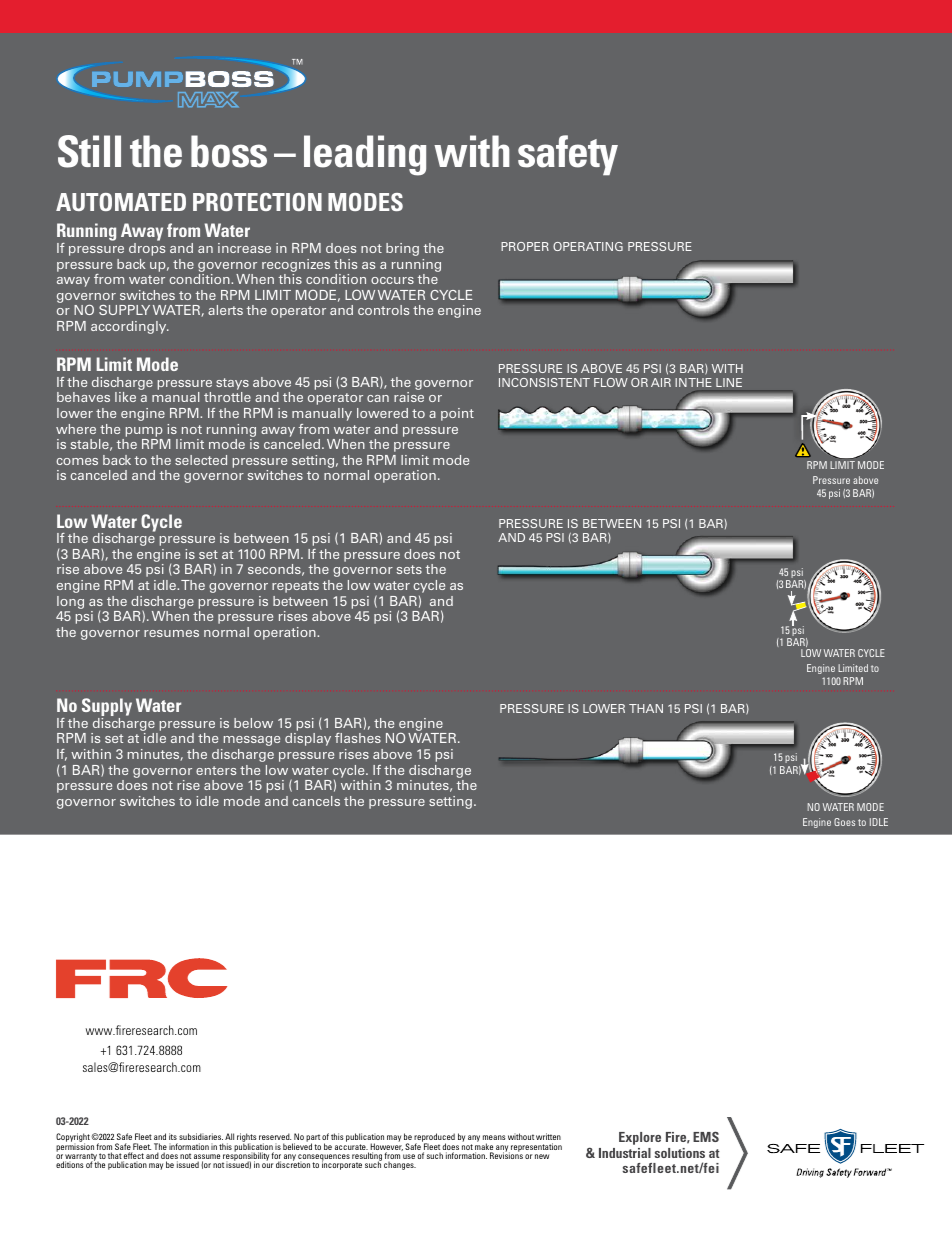 This screenshot has width=952, height=1233. I want to click on EMS, so click(706, 1136).
